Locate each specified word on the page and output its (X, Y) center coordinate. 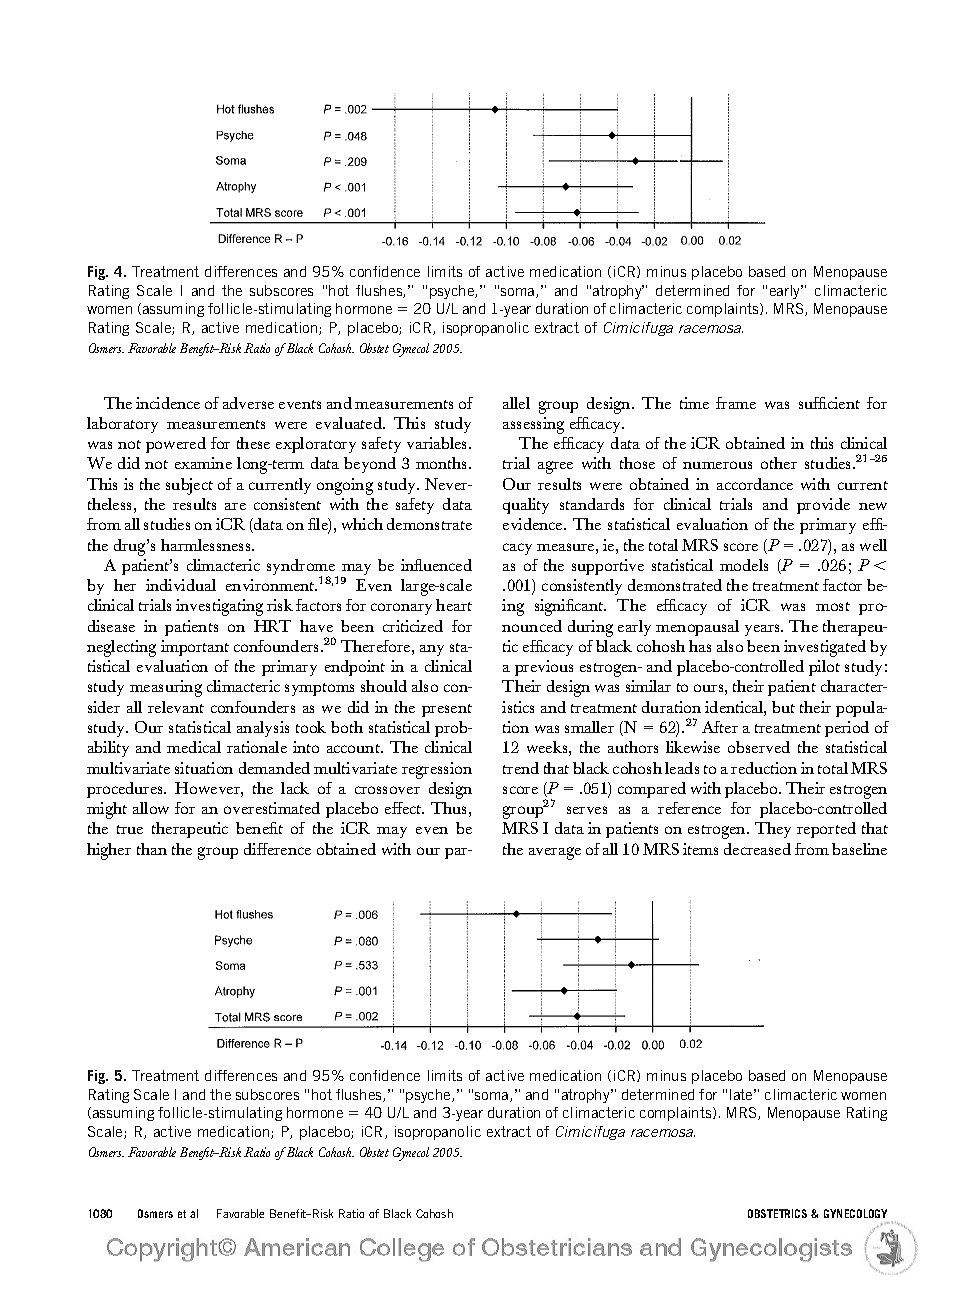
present (447, 710)
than (152, 849)
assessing (533, 425)
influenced (436, 565)
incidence (168, 403)
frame (736, 403)
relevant (176, 707)
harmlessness (207, 545)
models (744, 565)
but (783, 707)
